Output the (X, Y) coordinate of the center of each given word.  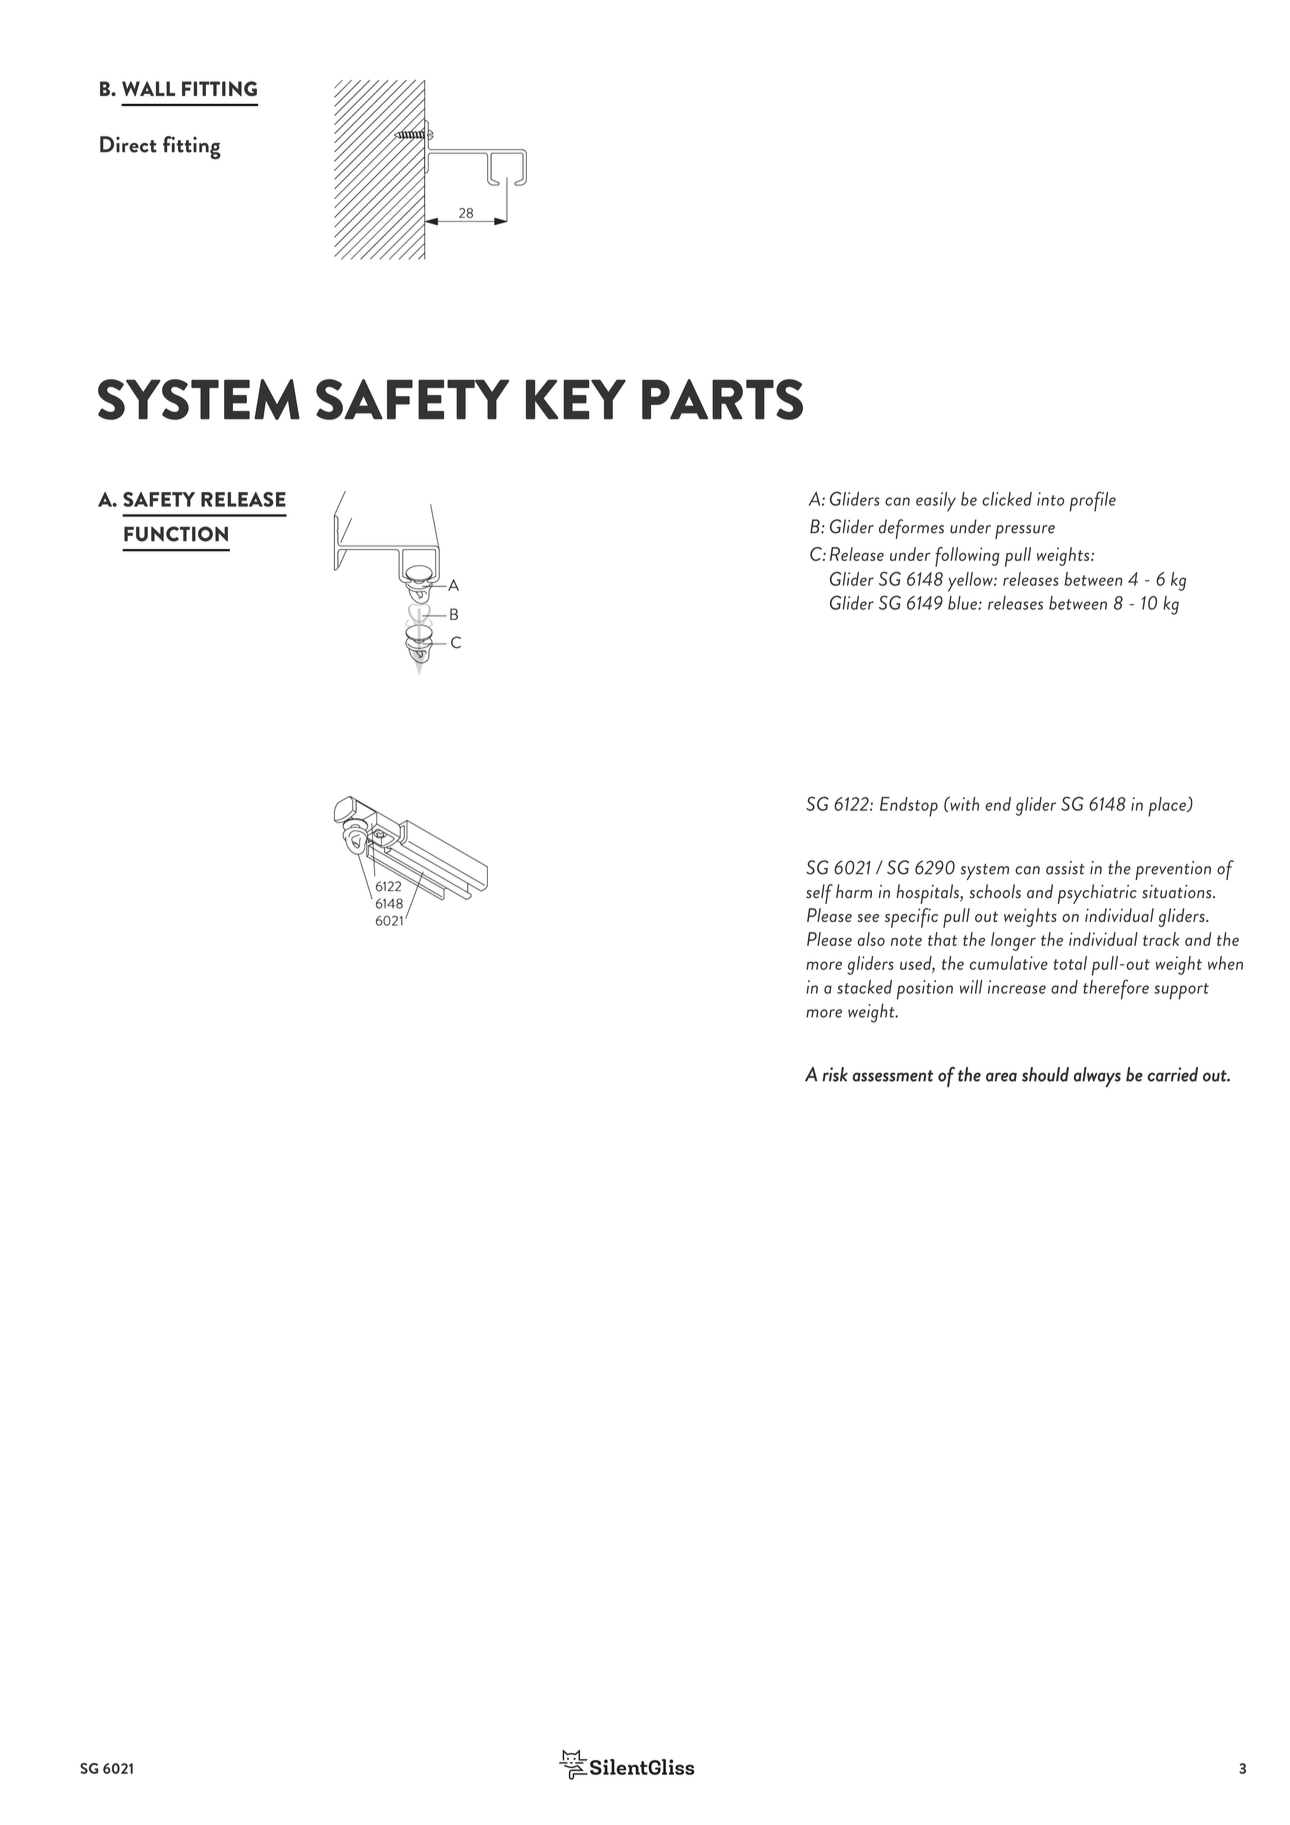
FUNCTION (176, 534)
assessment (893, 1076)
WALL (148, 88)
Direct (128, 144)
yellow (971, 582)
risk (835, 1074)
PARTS (722, 399)
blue (963, 603)
